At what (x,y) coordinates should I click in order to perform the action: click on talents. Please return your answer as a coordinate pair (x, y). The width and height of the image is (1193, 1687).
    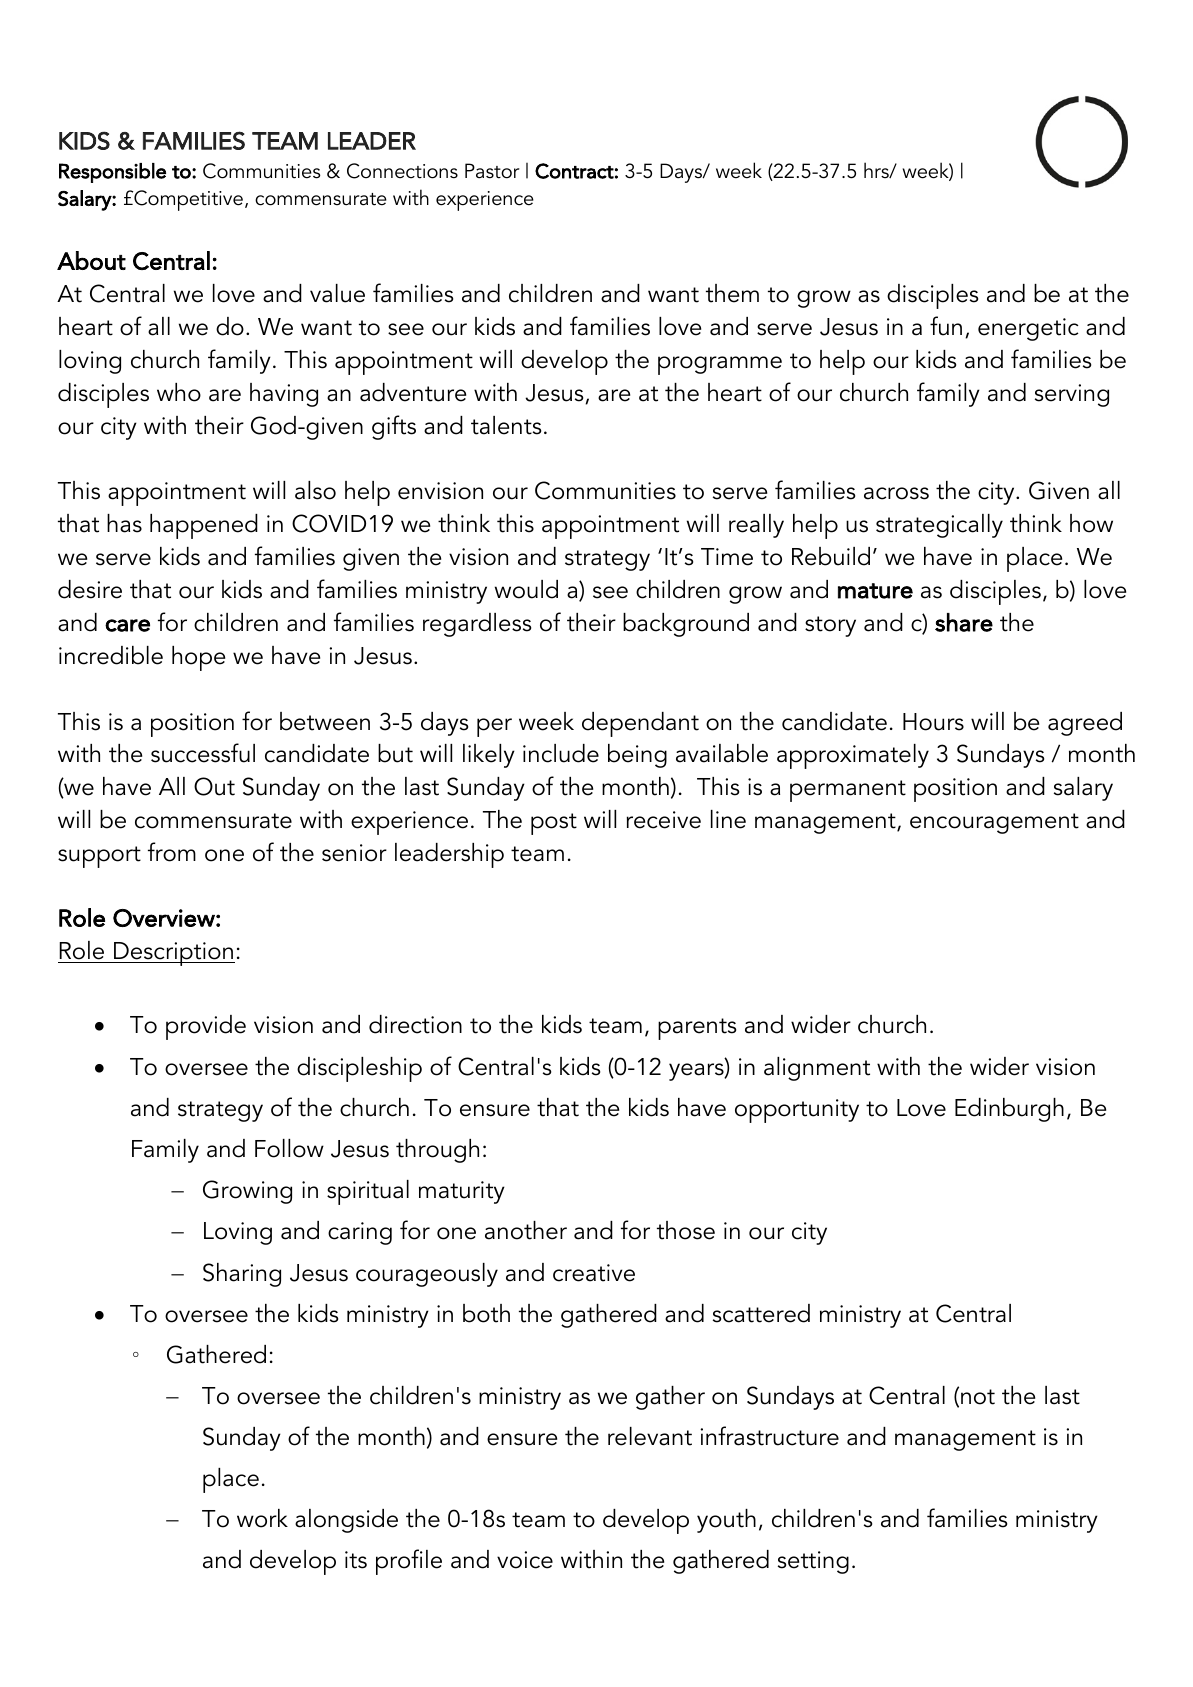
    Looking at the image, I should click on (506, 425).
